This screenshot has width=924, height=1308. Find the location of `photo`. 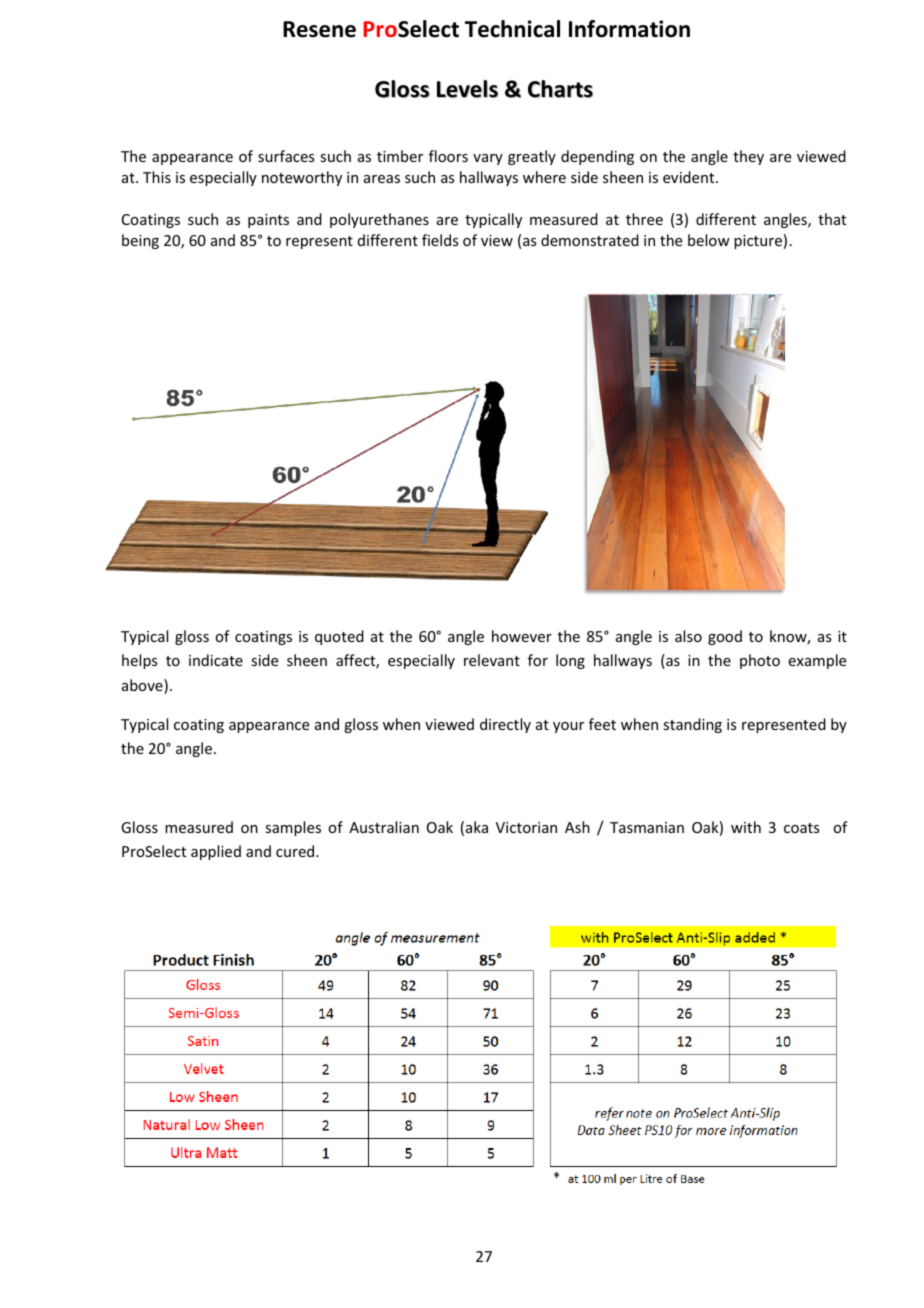

photo is located at coordinates (760, 661).
